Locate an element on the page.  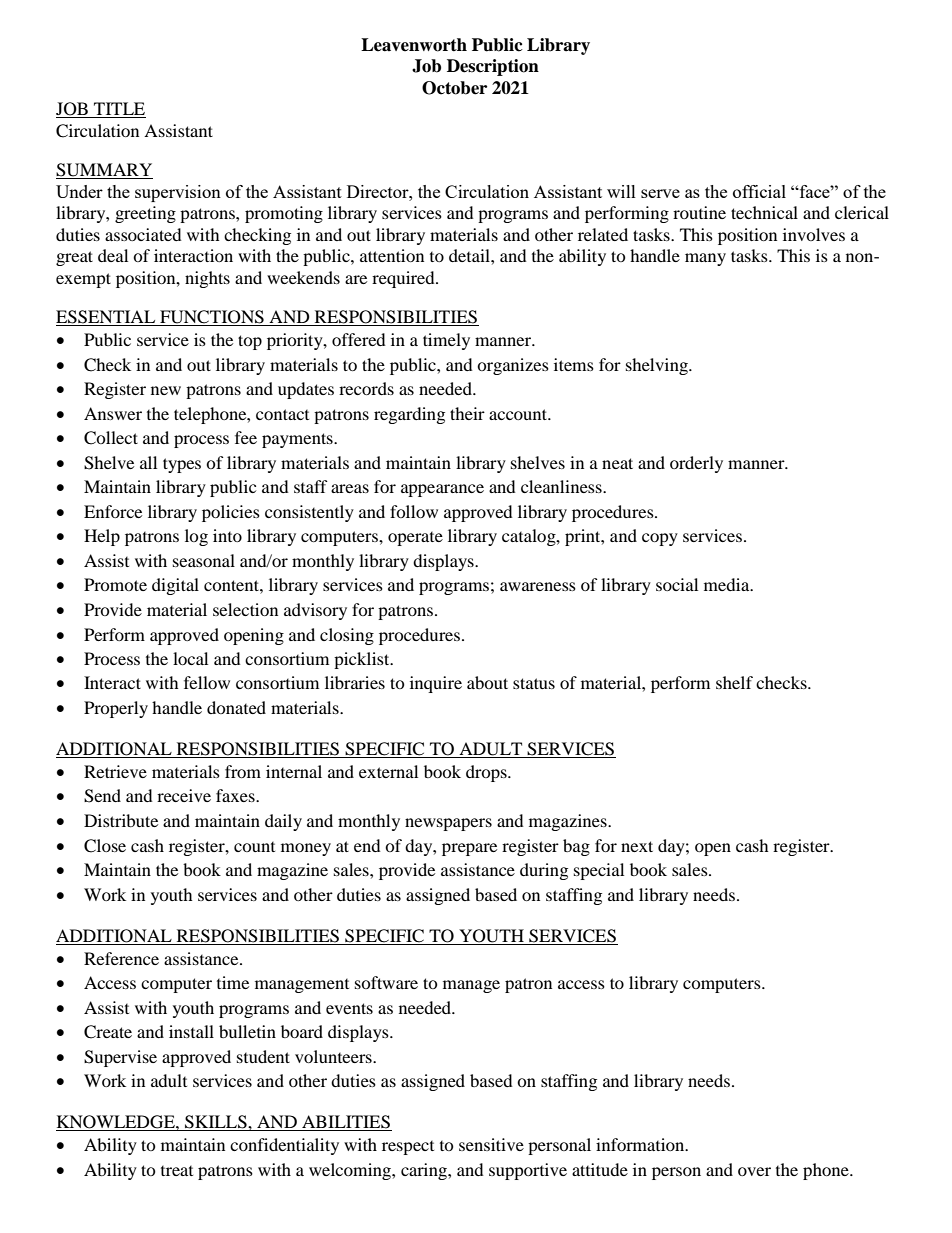
October is located at coordinates (454, 88).
